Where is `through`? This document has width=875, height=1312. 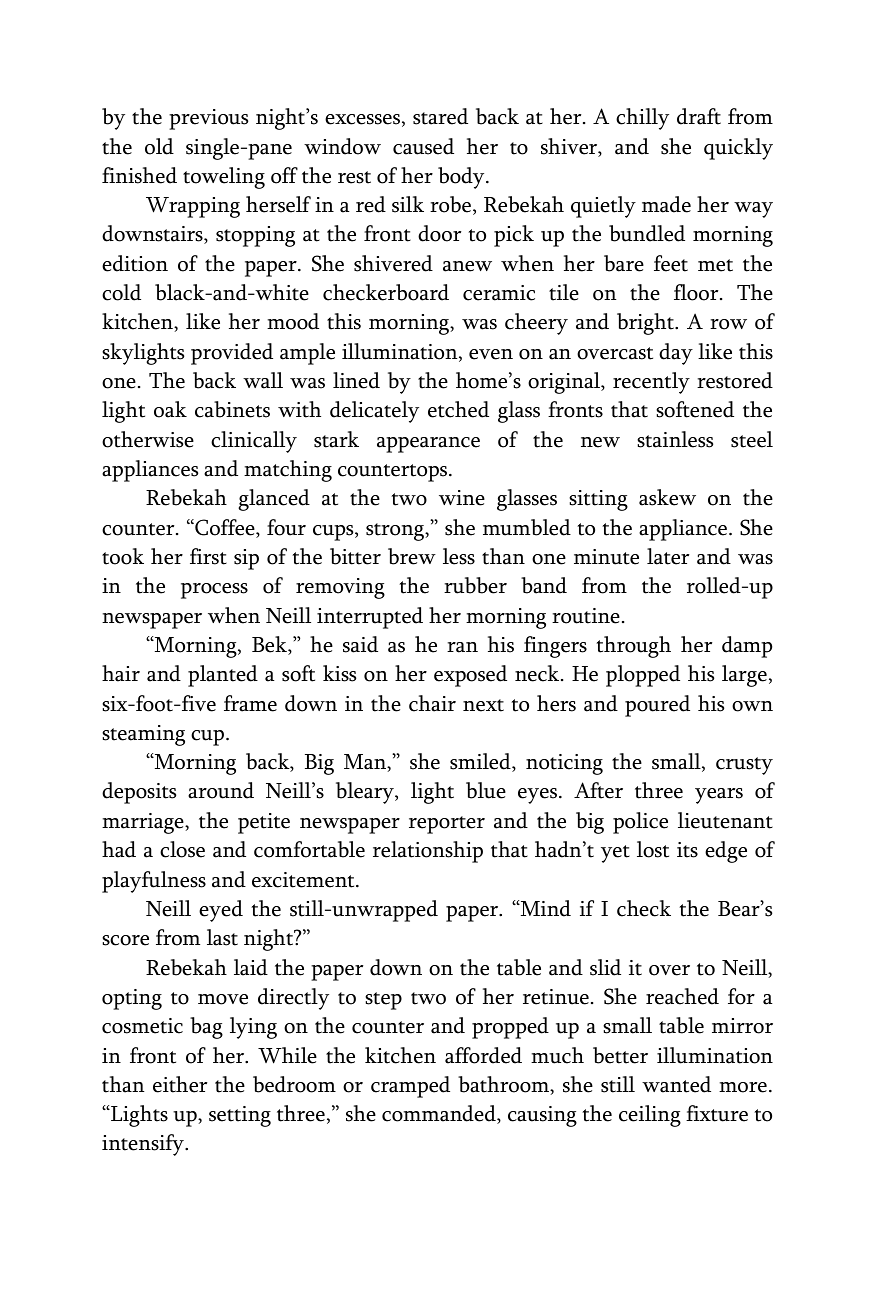 through is located at coordinates (633, 647).
